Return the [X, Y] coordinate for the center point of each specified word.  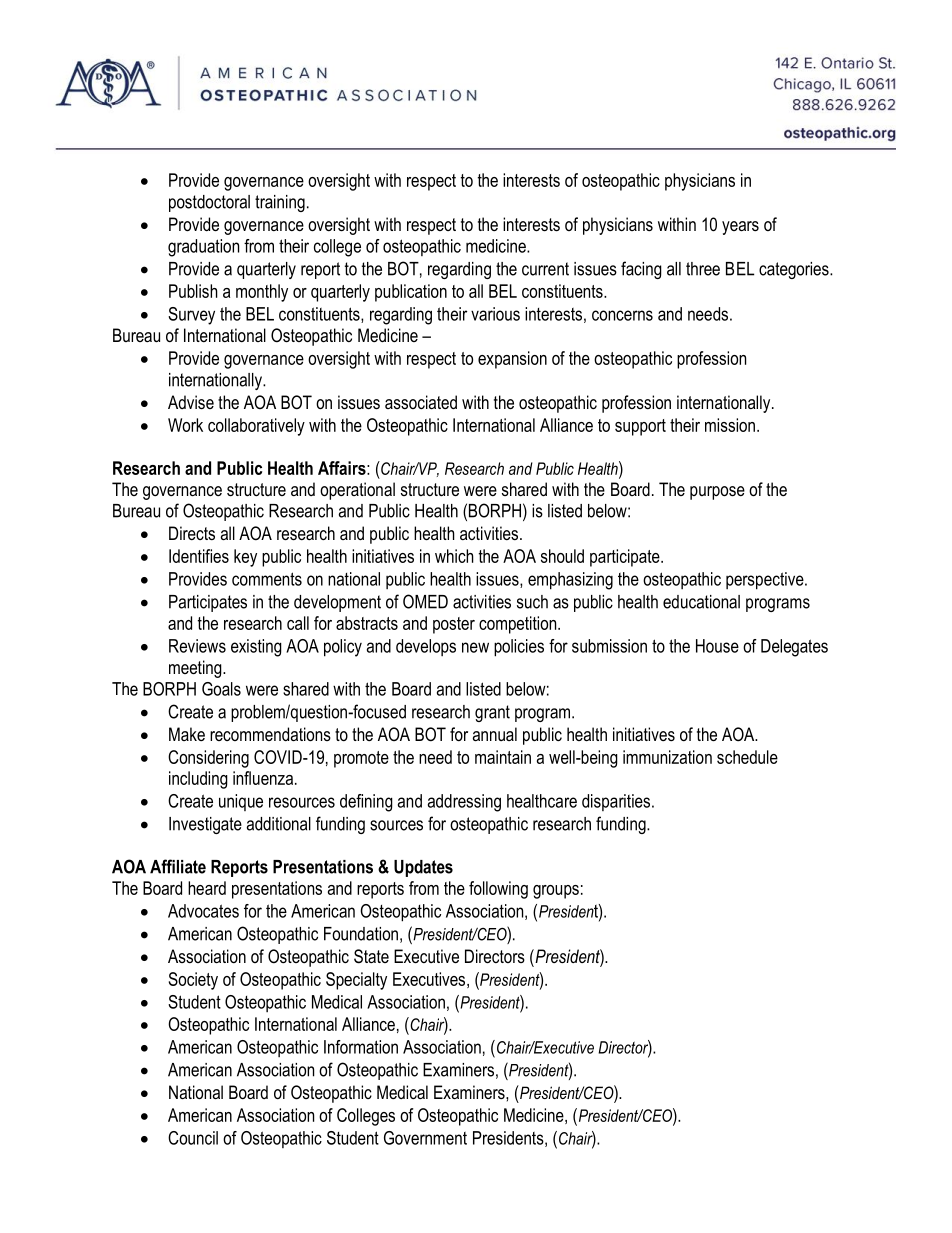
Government [425, 1138]
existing [256, 648]
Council [193, 1138]
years [740, 228]
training [280, 203]
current [545, 269]
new [475, 647]
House [717, 646]
